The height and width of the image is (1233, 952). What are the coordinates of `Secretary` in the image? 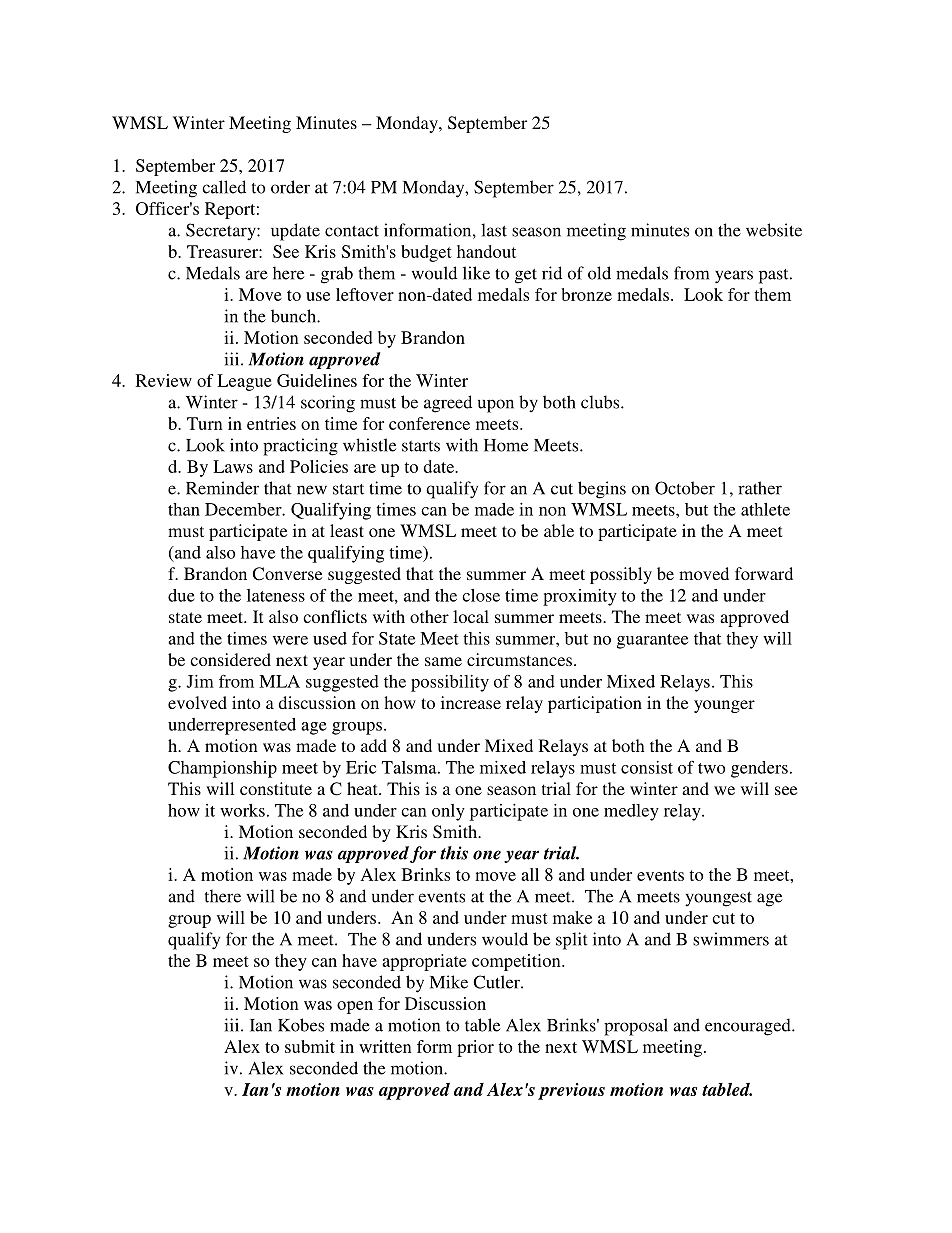 It's located at (222, 231).
